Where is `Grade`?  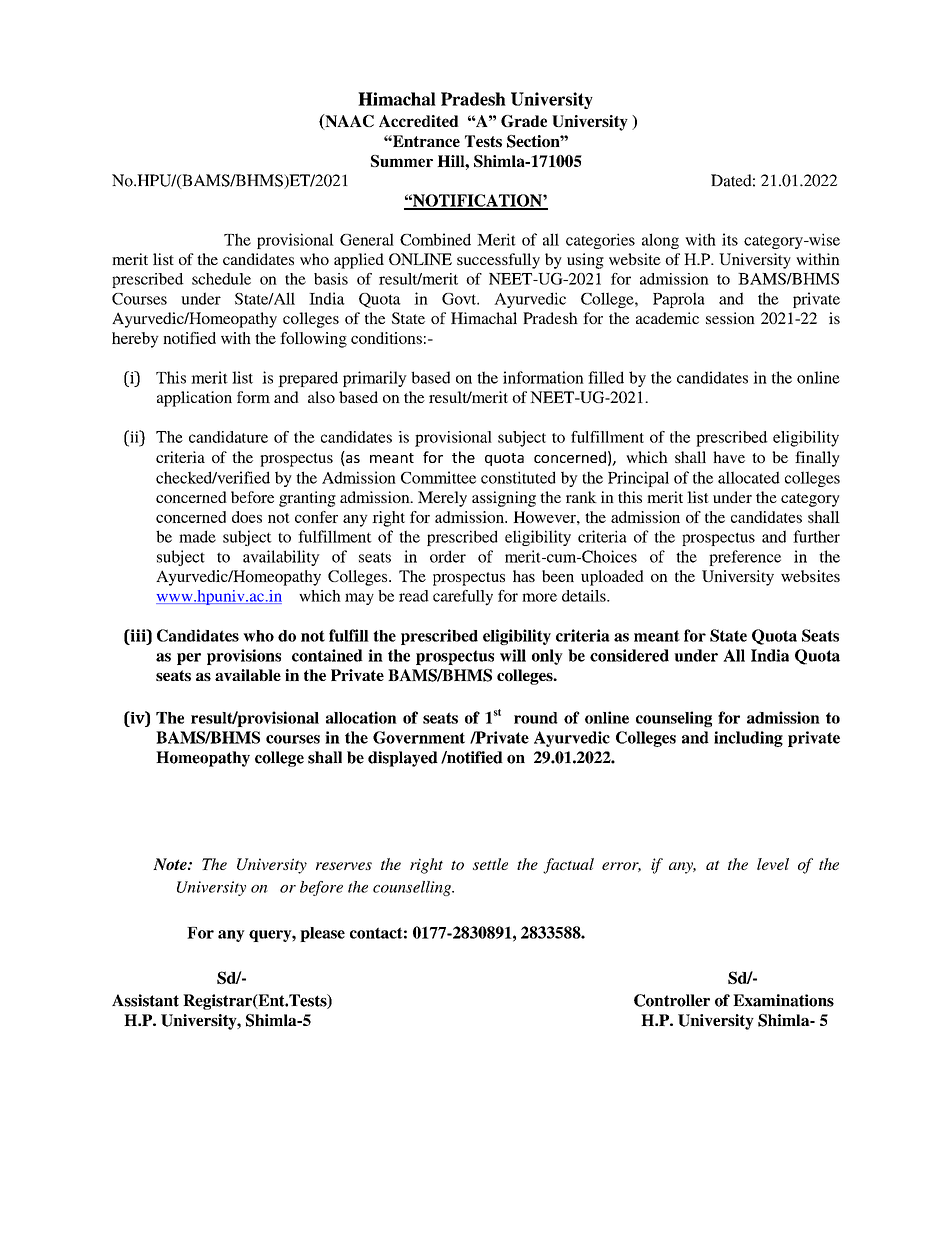 Grade is located at coordinates (524, 121).
